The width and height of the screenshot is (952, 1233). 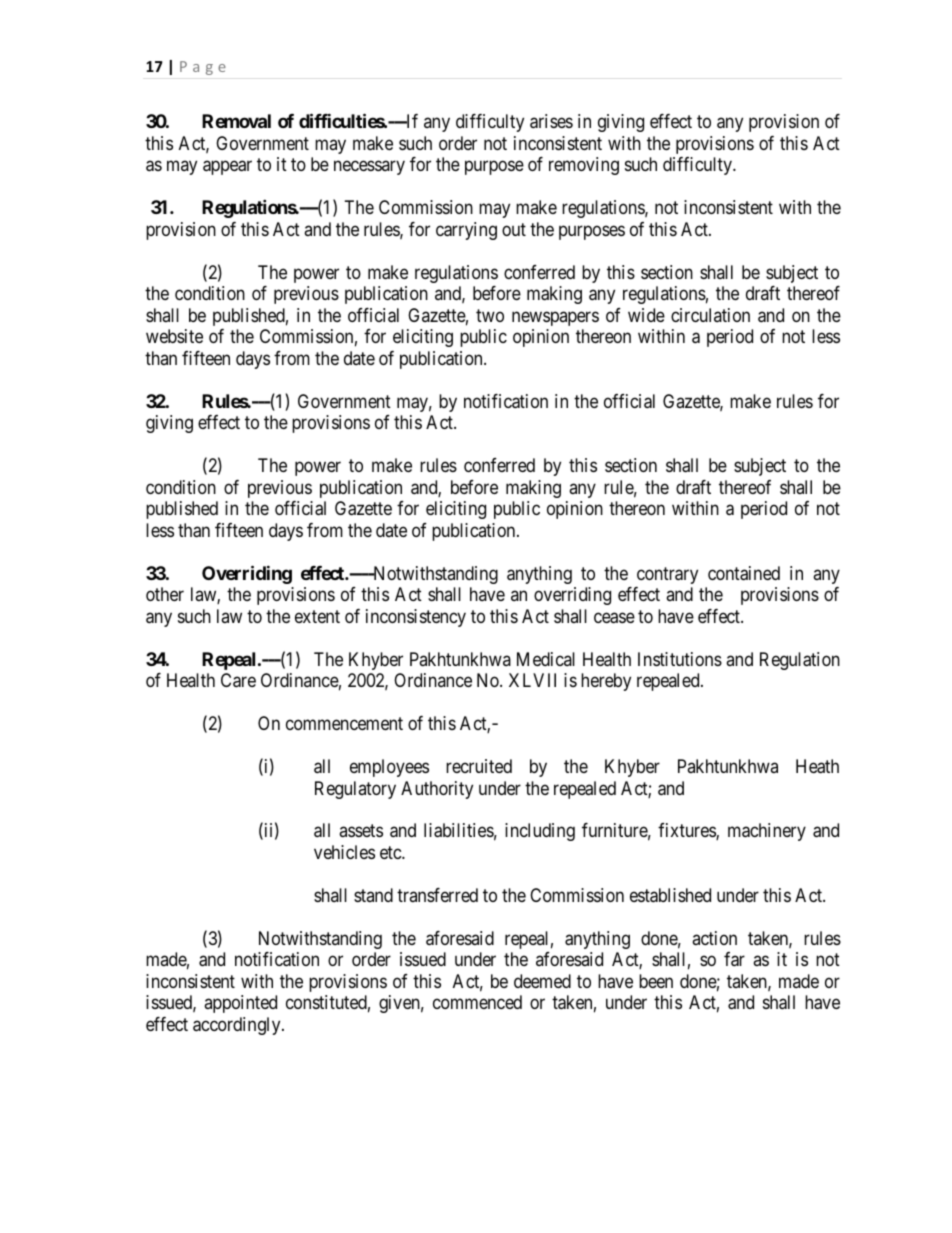 What do you see at coordinates (584, 166) in the screenshot?
I see `removing` at bounding box center [584, 166].
